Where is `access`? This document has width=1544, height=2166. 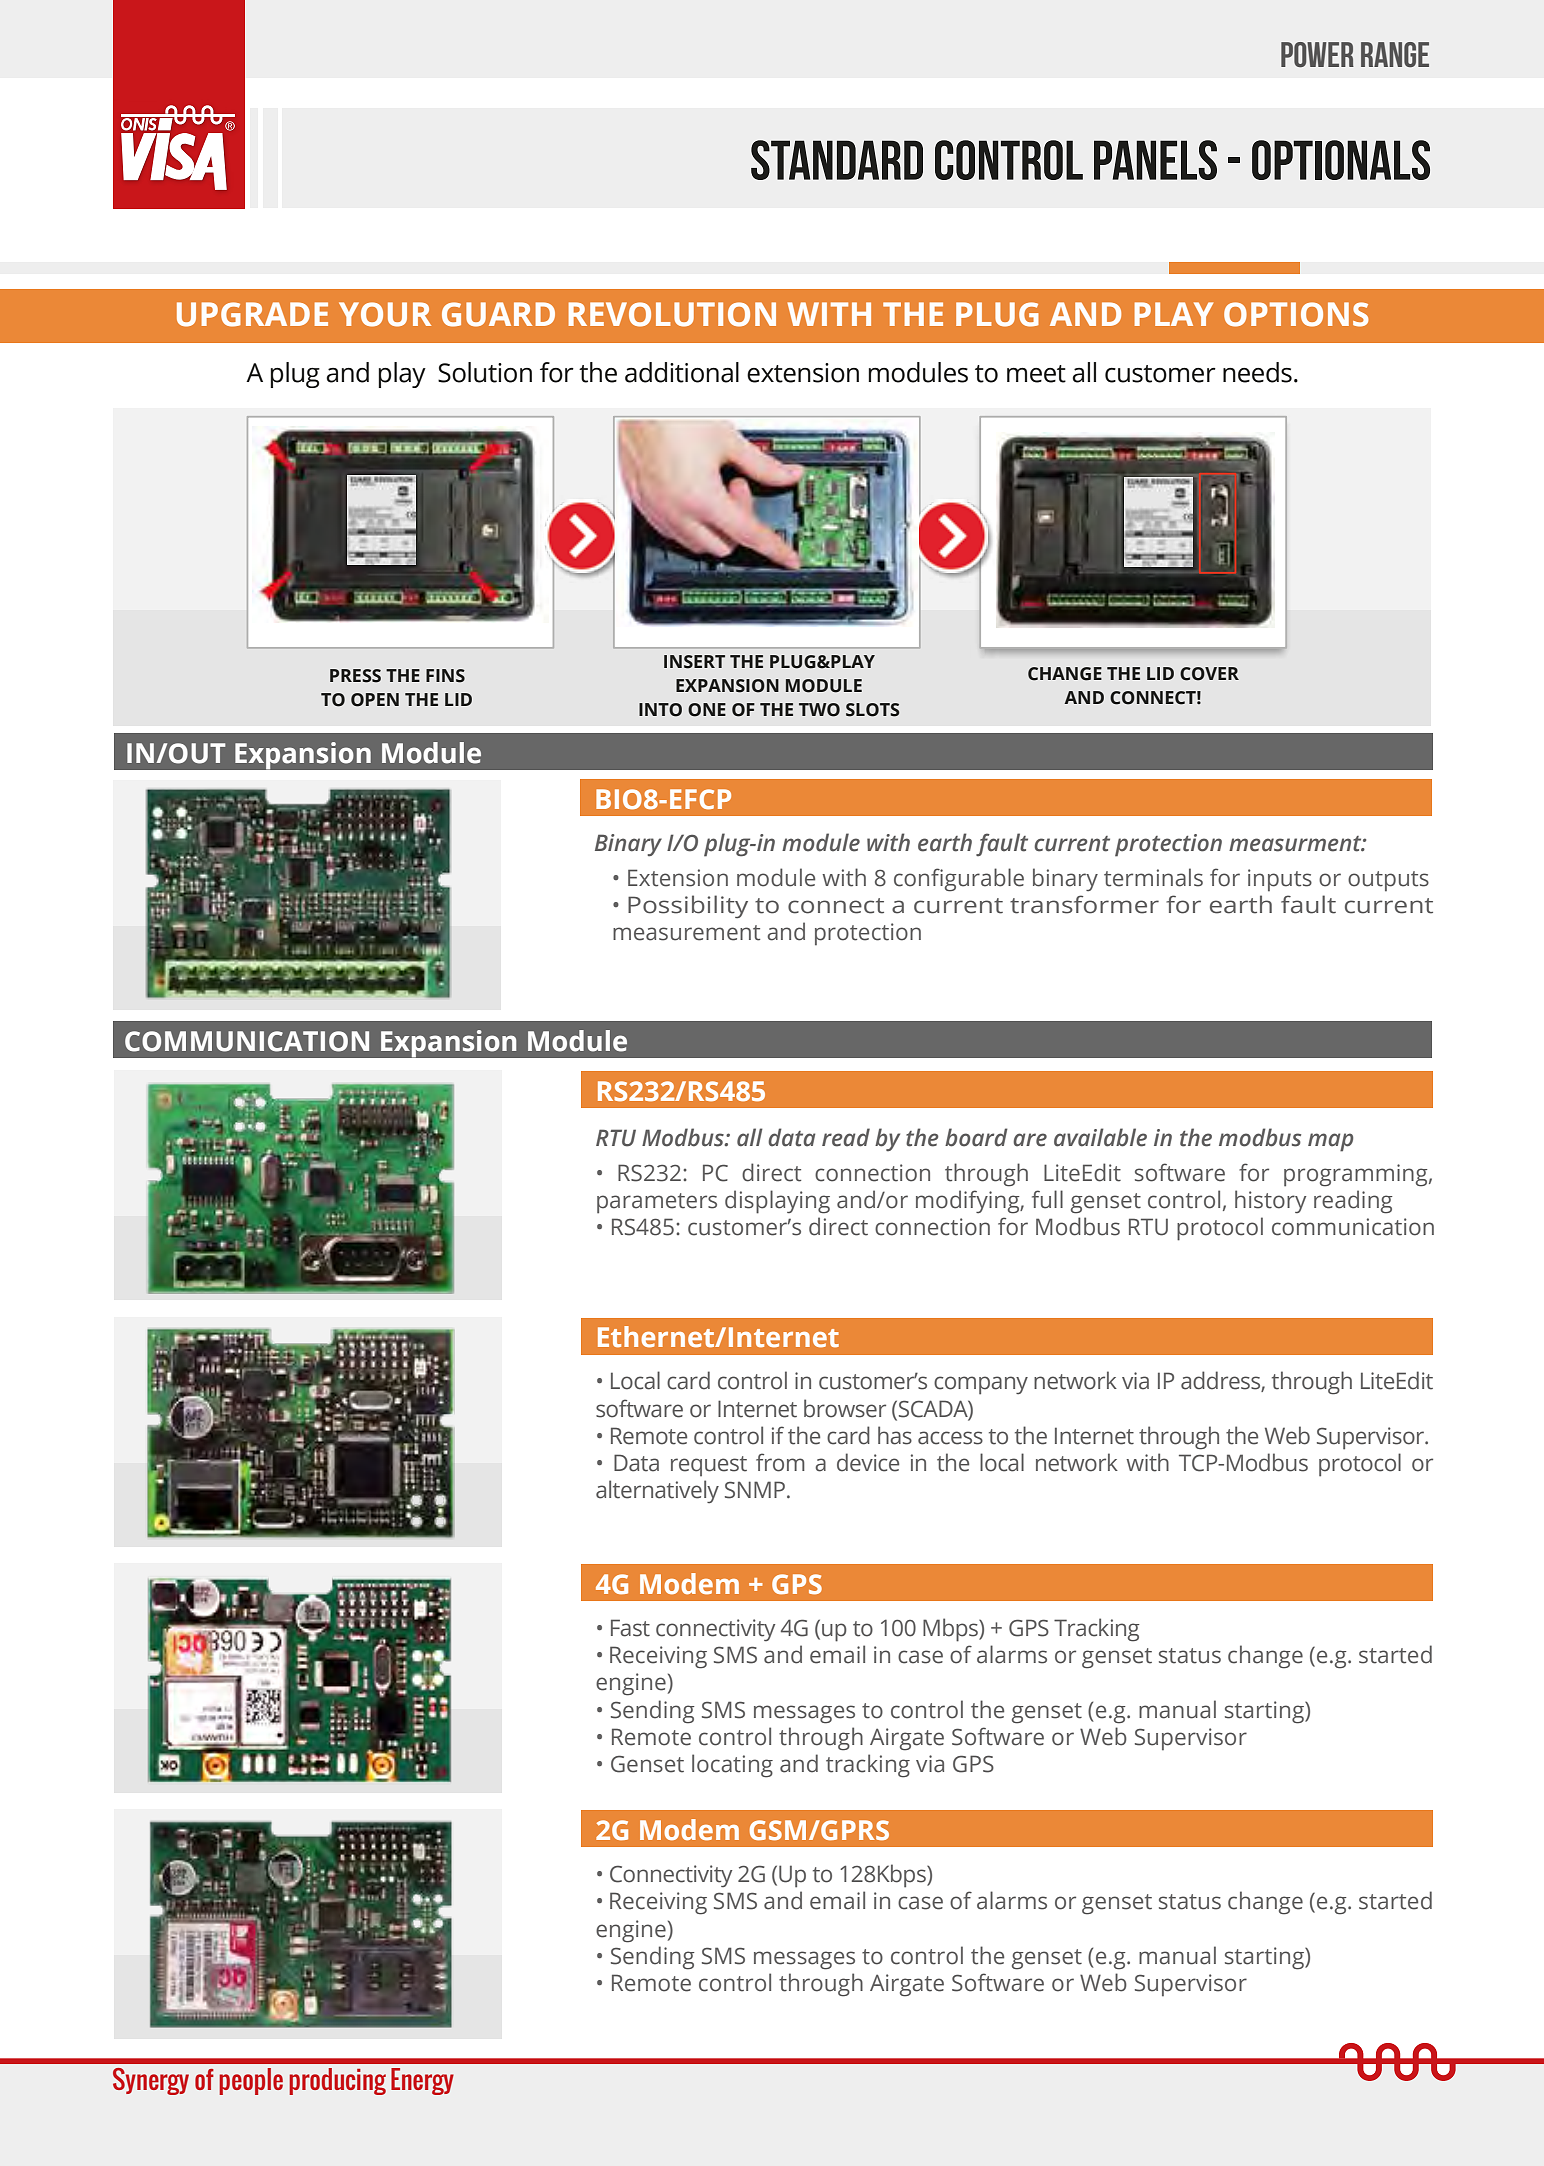 access is located at coordinates (950, 1438).
